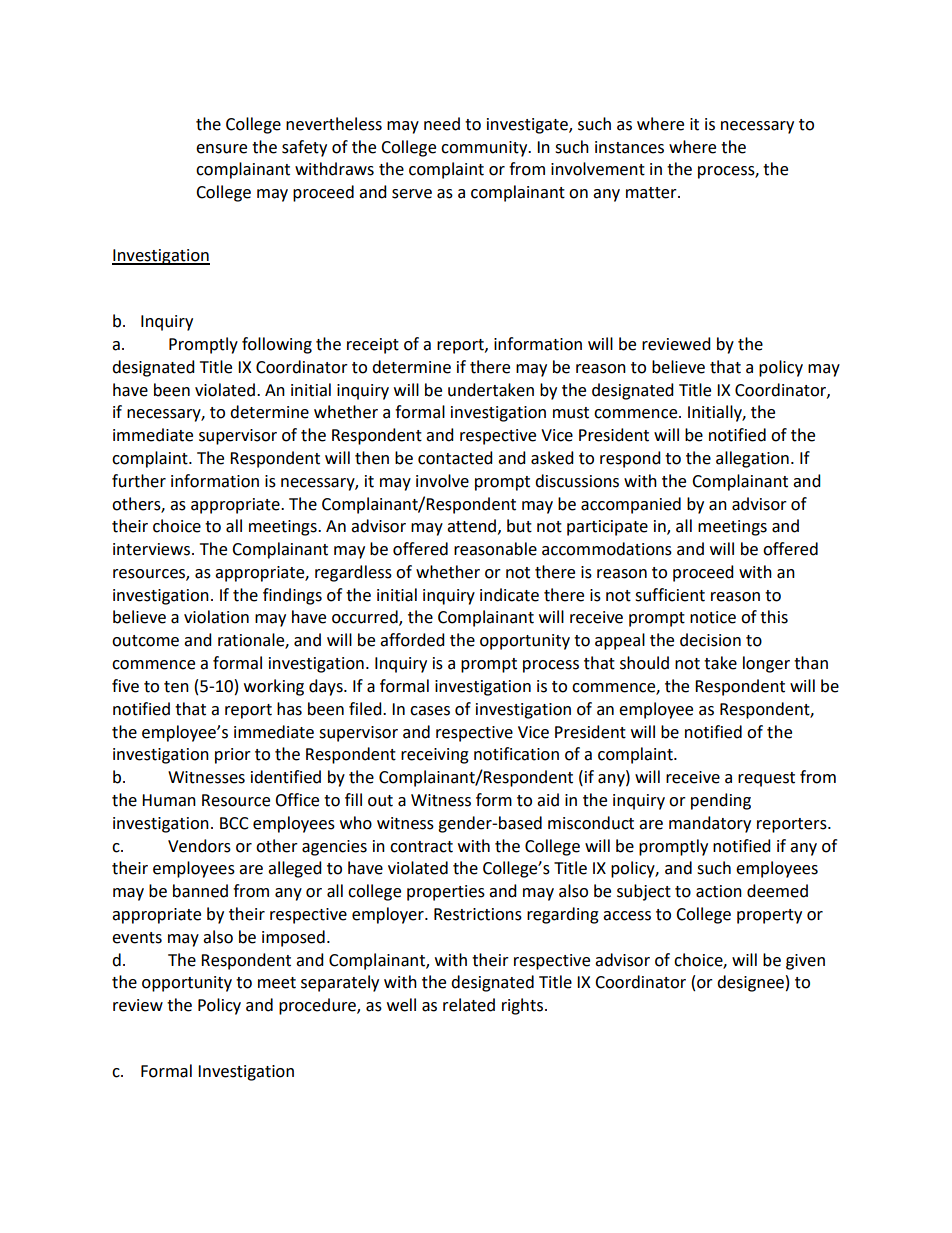 Image resolution: width=952 pixels, height=1233 pixels. I want to click on events, so click(137, 938).
